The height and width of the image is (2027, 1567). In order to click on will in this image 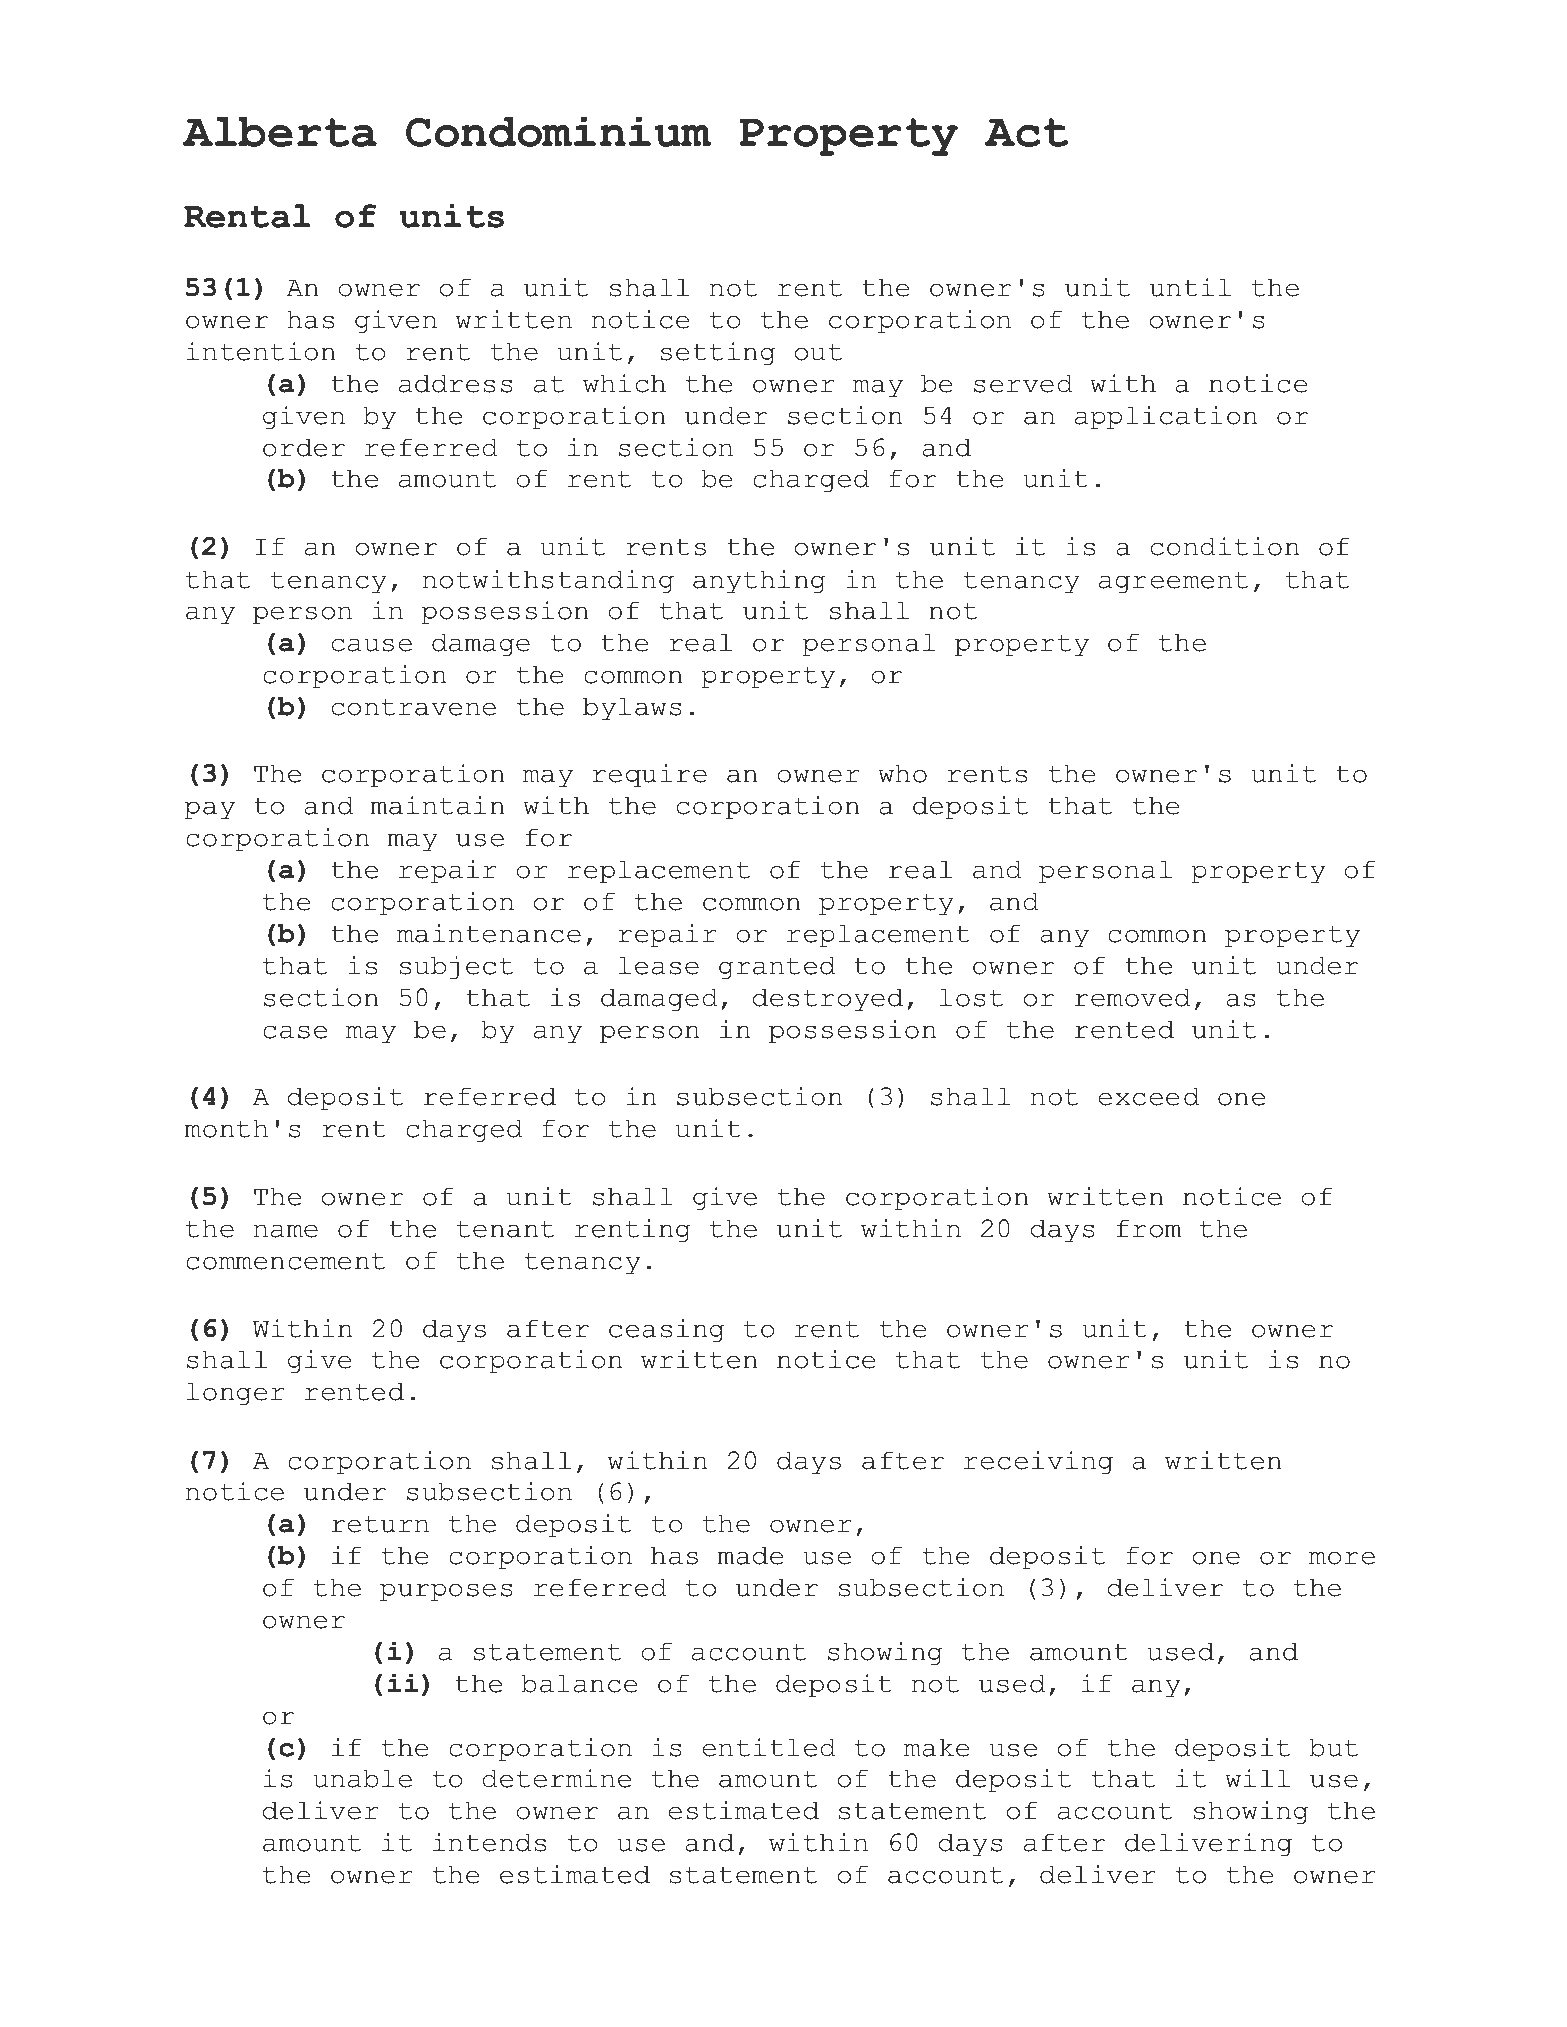, I will do `click(1257, 1778)`.
